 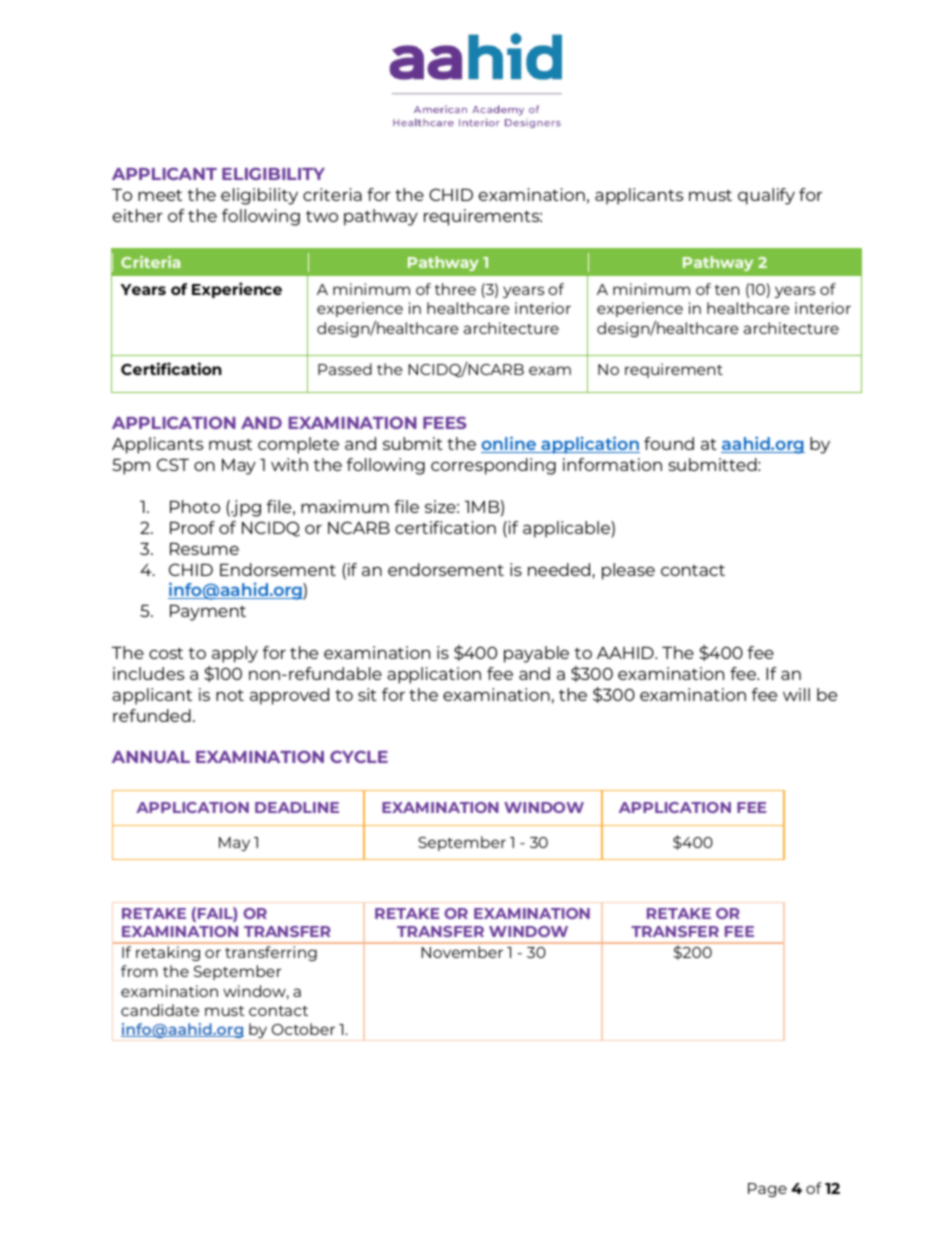 I want to click on corresponding, so click(x=493, y=466).
